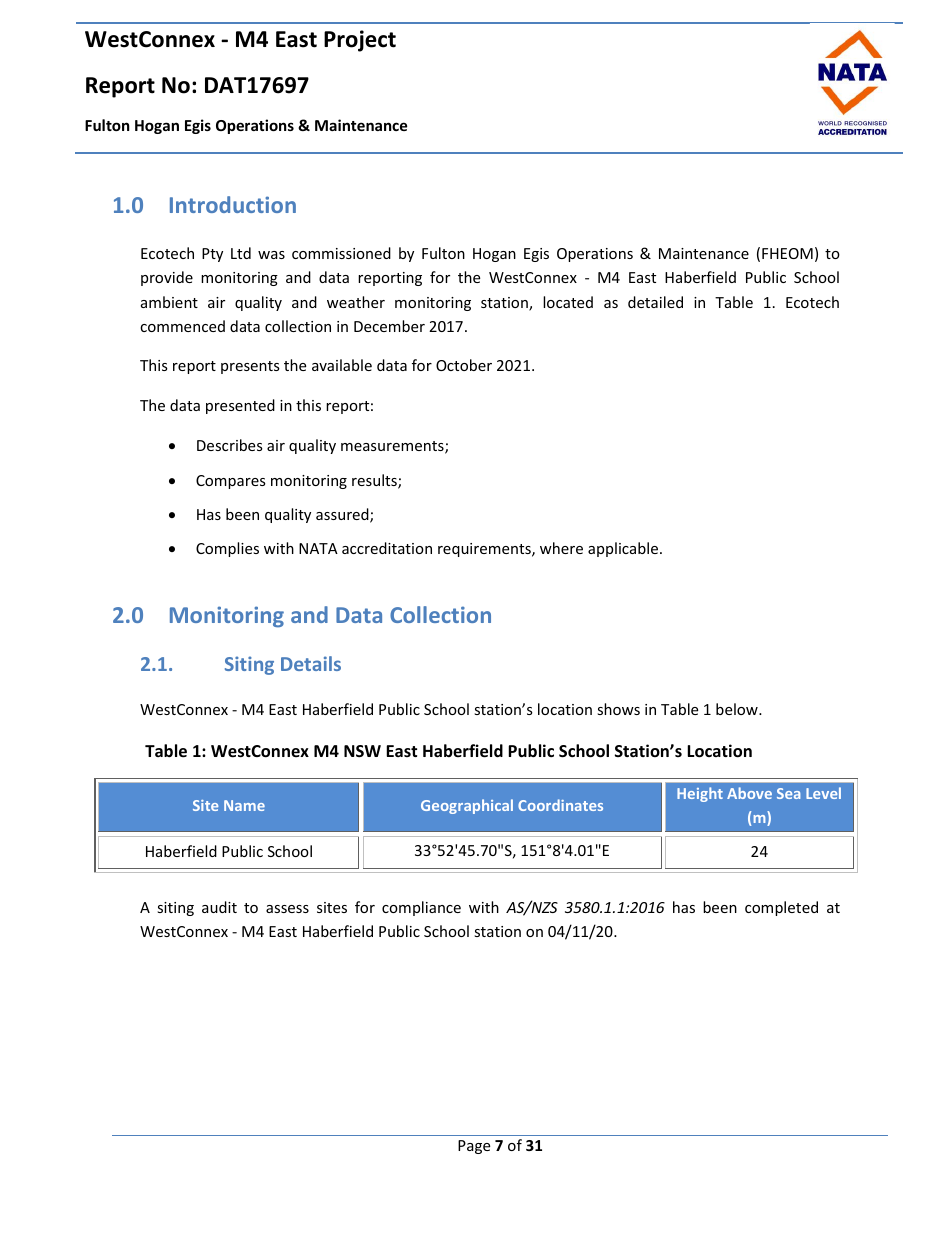 This page has width=952, height=1233. What do you see at coordinates (561, 548) in the page?
I see `where` at bounding box center [561, 548].
